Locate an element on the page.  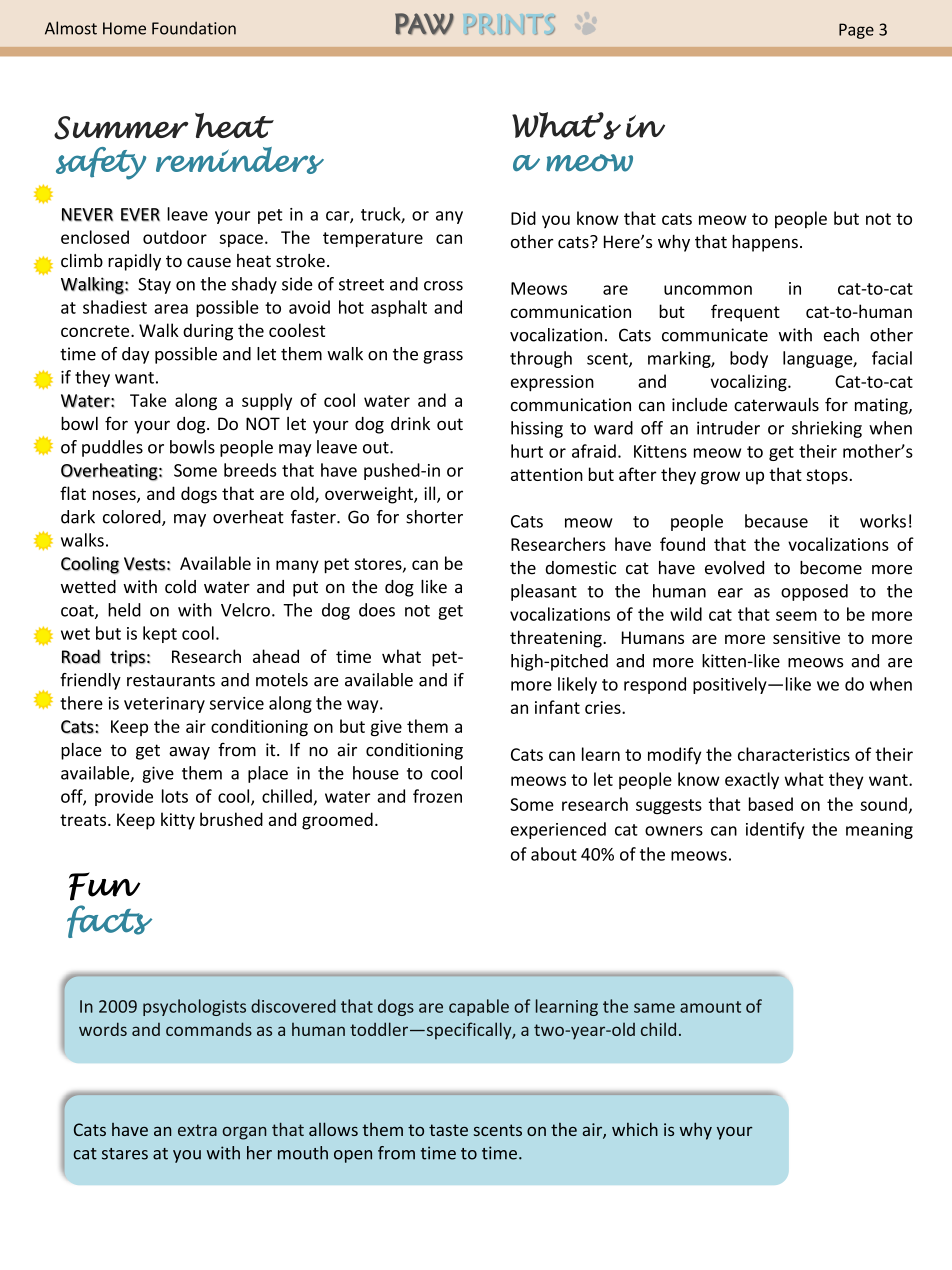
grass is located at coordinates (443, 357).
